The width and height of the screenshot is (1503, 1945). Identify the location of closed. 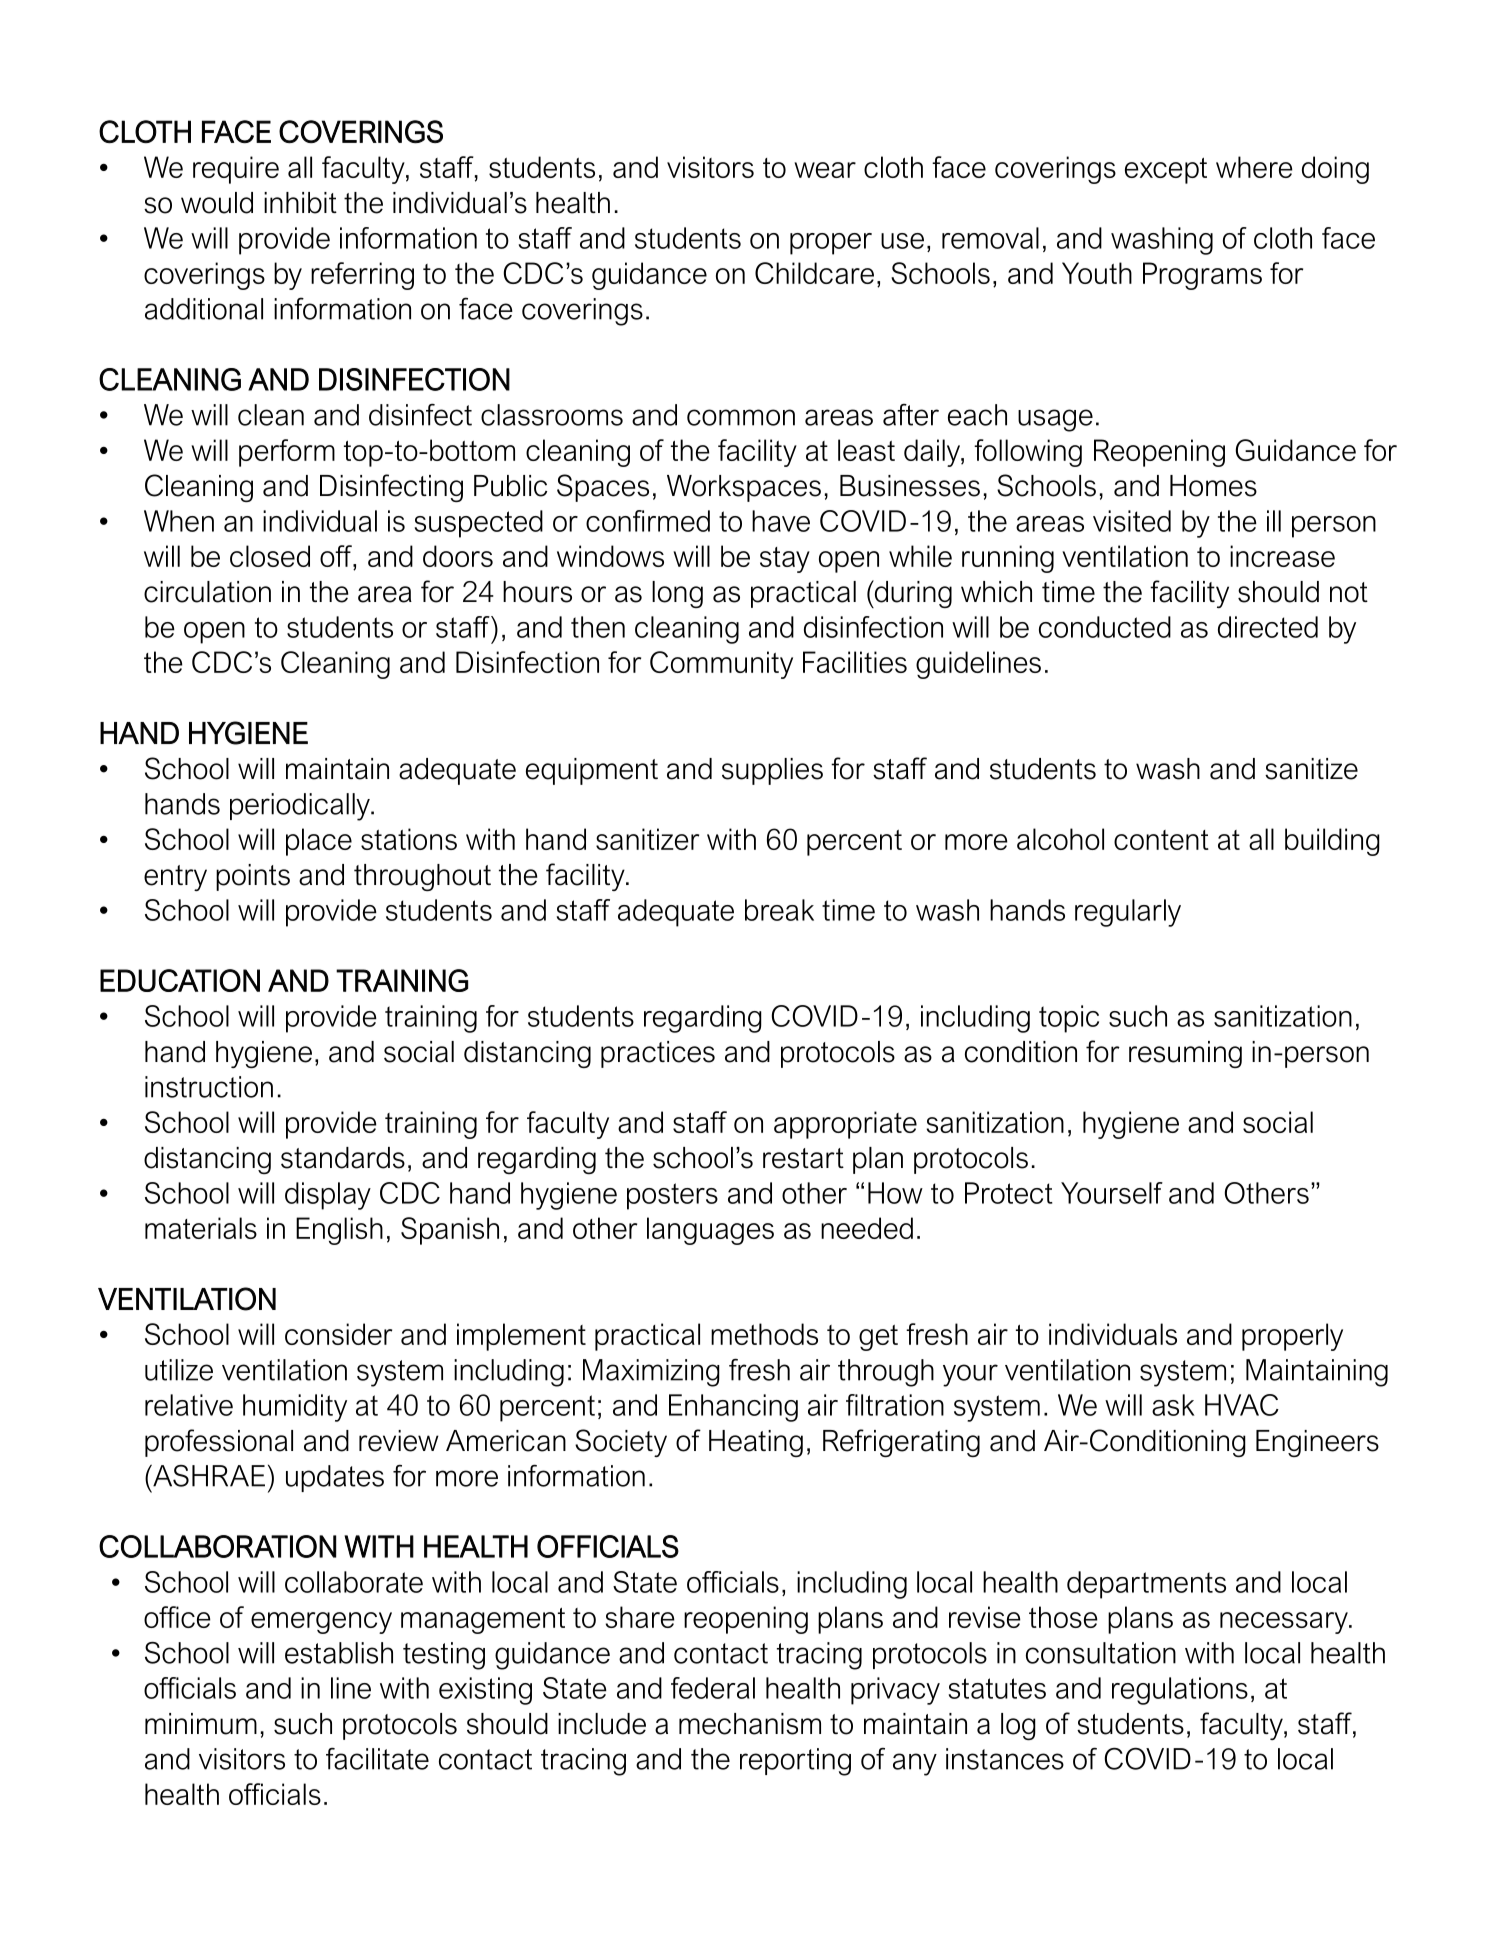
(270, 556).
